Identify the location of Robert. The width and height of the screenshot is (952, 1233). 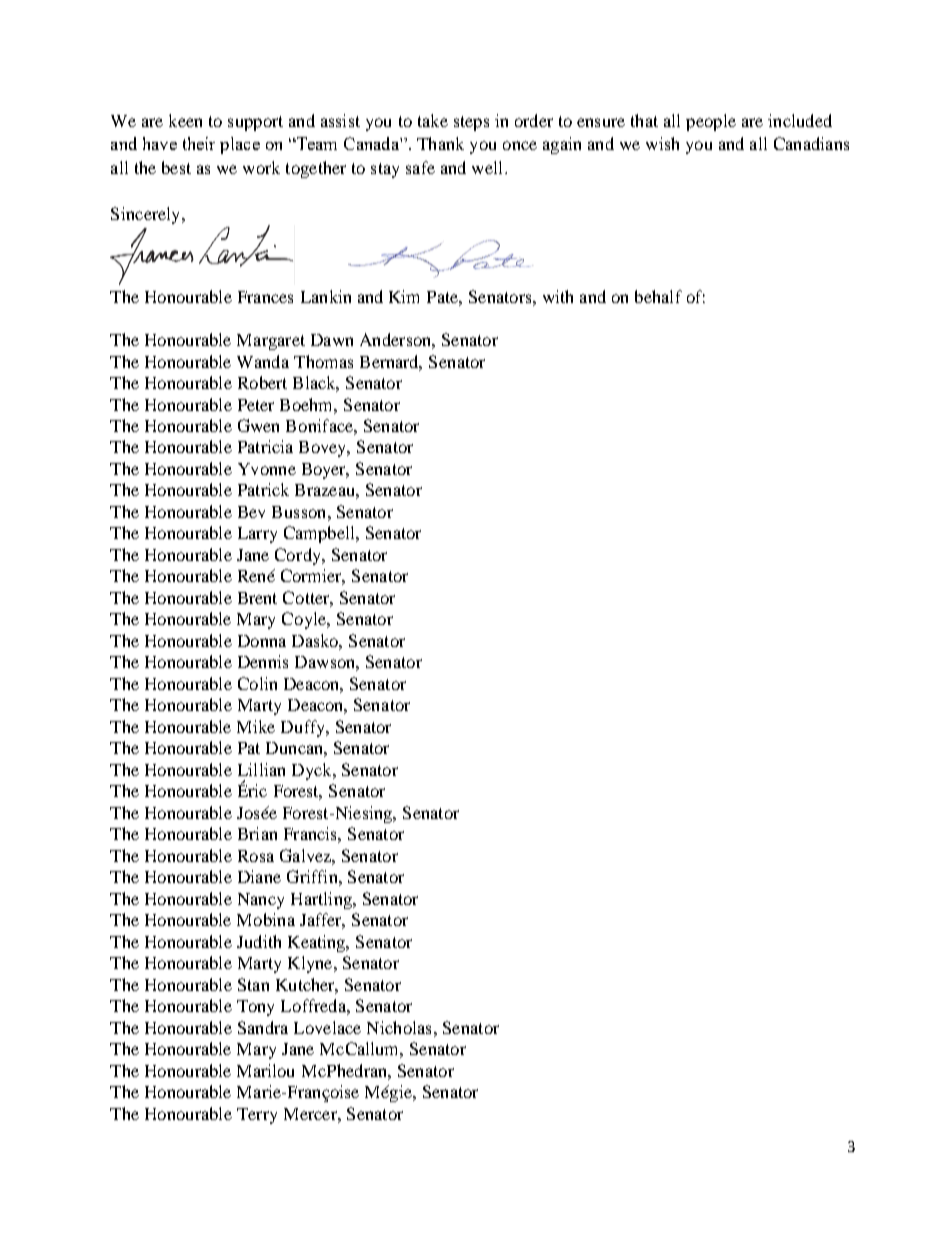
(262, 382).
